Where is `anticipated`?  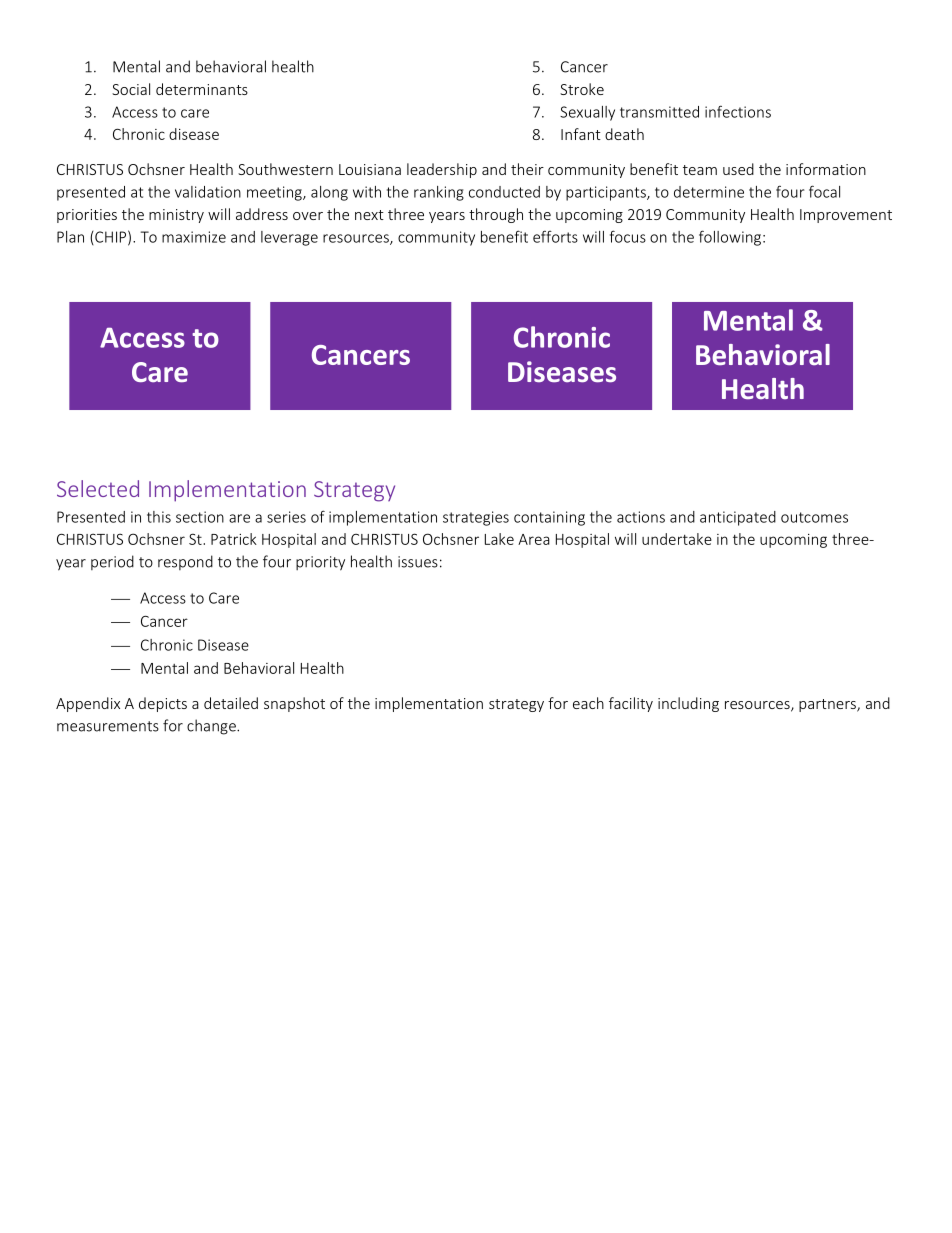
anticipated is located at coordinates (738, 518).
